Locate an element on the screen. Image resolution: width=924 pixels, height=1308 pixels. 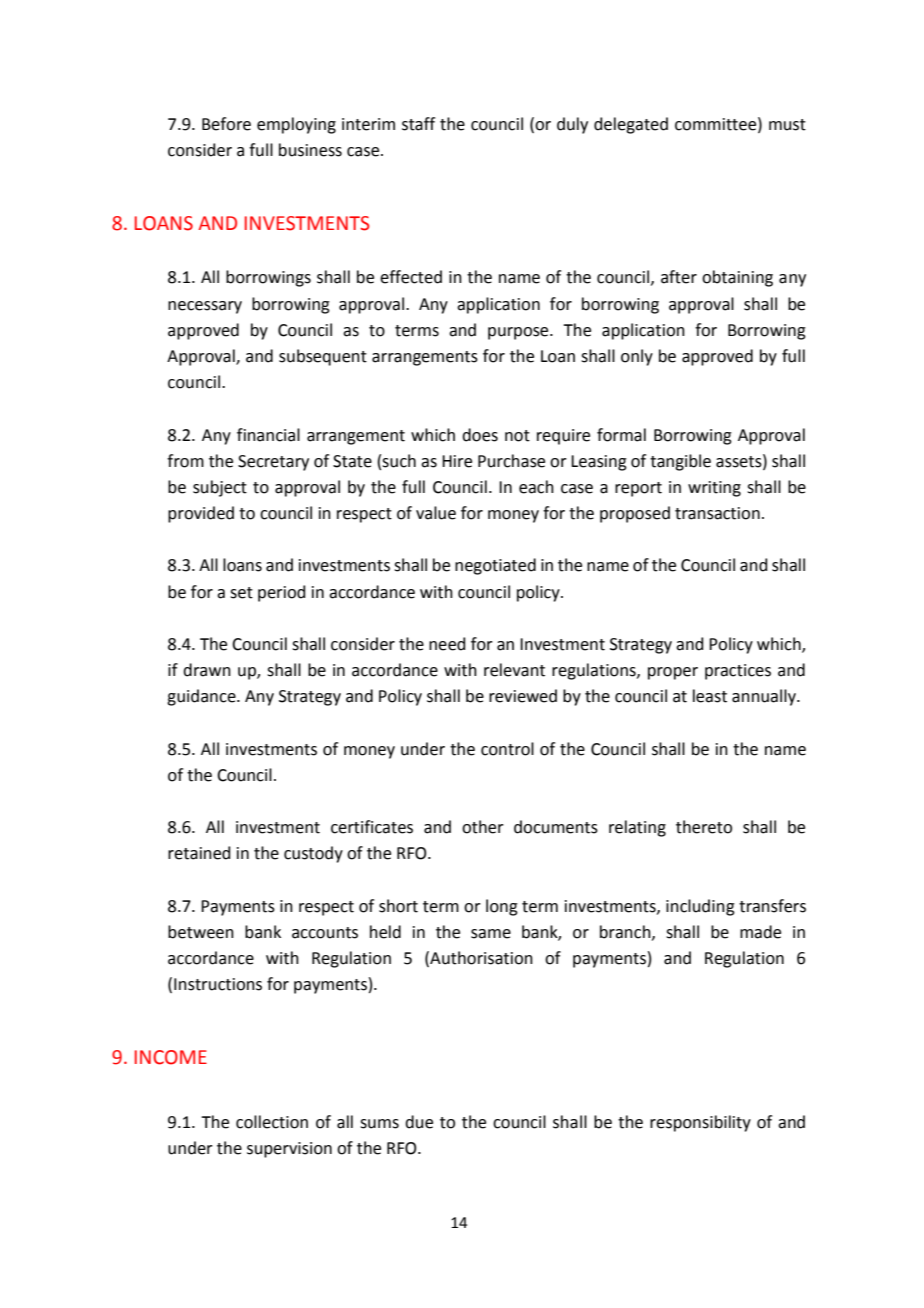
drawn is located at coordinates (207, 670).
